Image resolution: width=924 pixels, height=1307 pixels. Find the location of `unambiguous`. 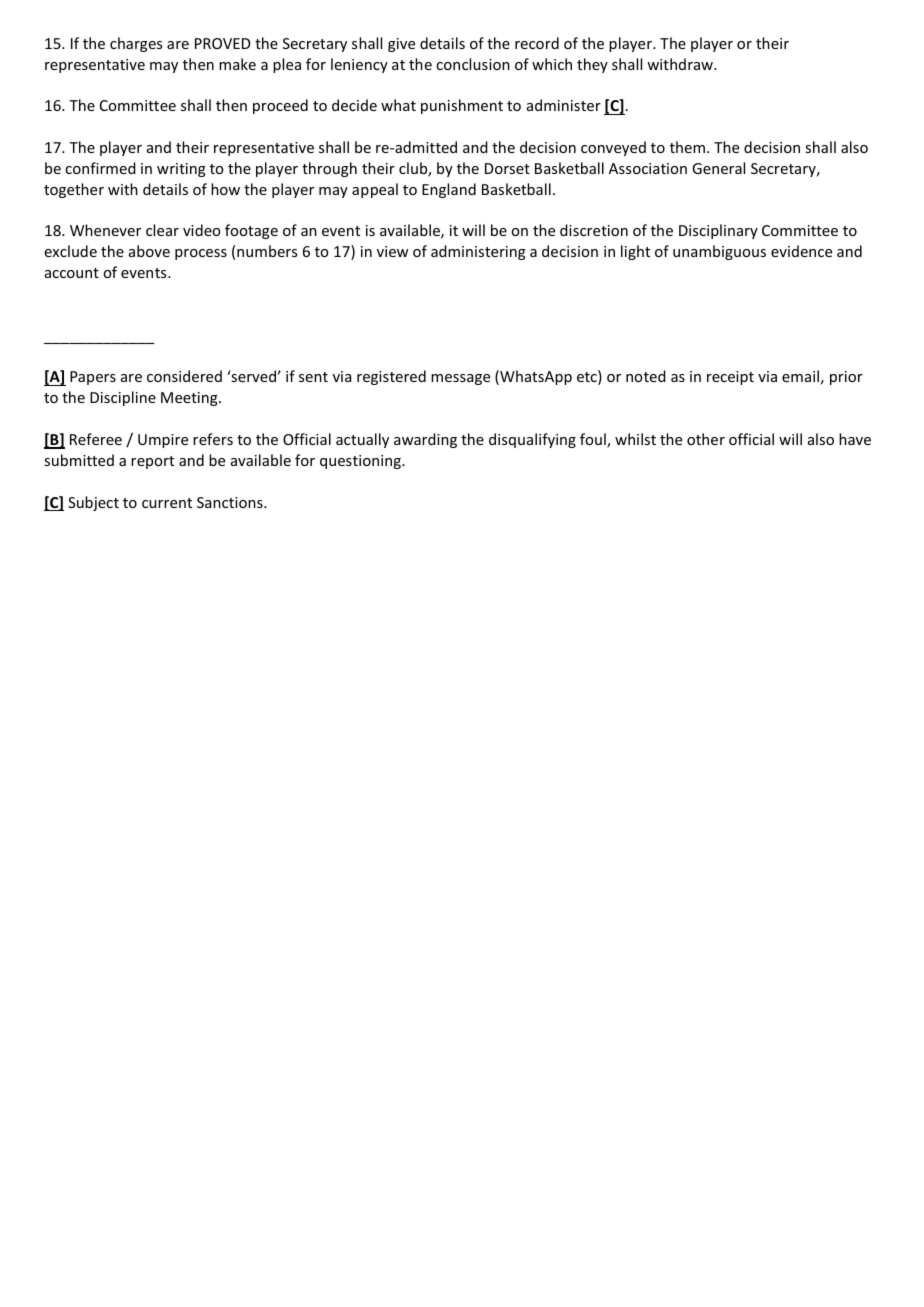

unambiguous is located at coordinates (719, 252).
